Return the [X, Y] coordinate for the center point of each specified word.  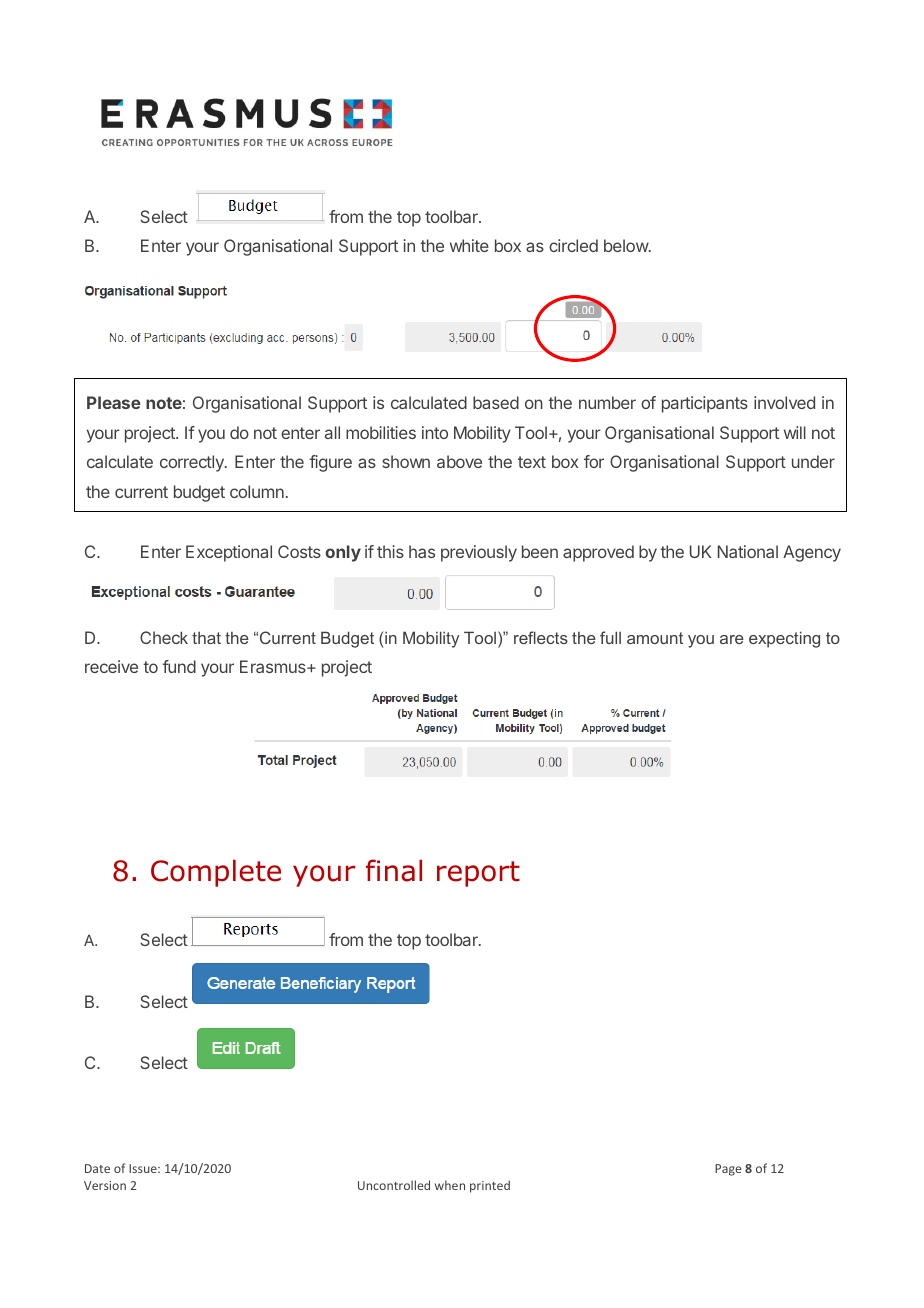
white [469, 245]
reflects [541, 637]
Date [97, 1168]
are [732, 639]
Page [728, 1170]
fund [179, 666]
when [450, 1185]
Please [114, 402]
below [627, 245]
